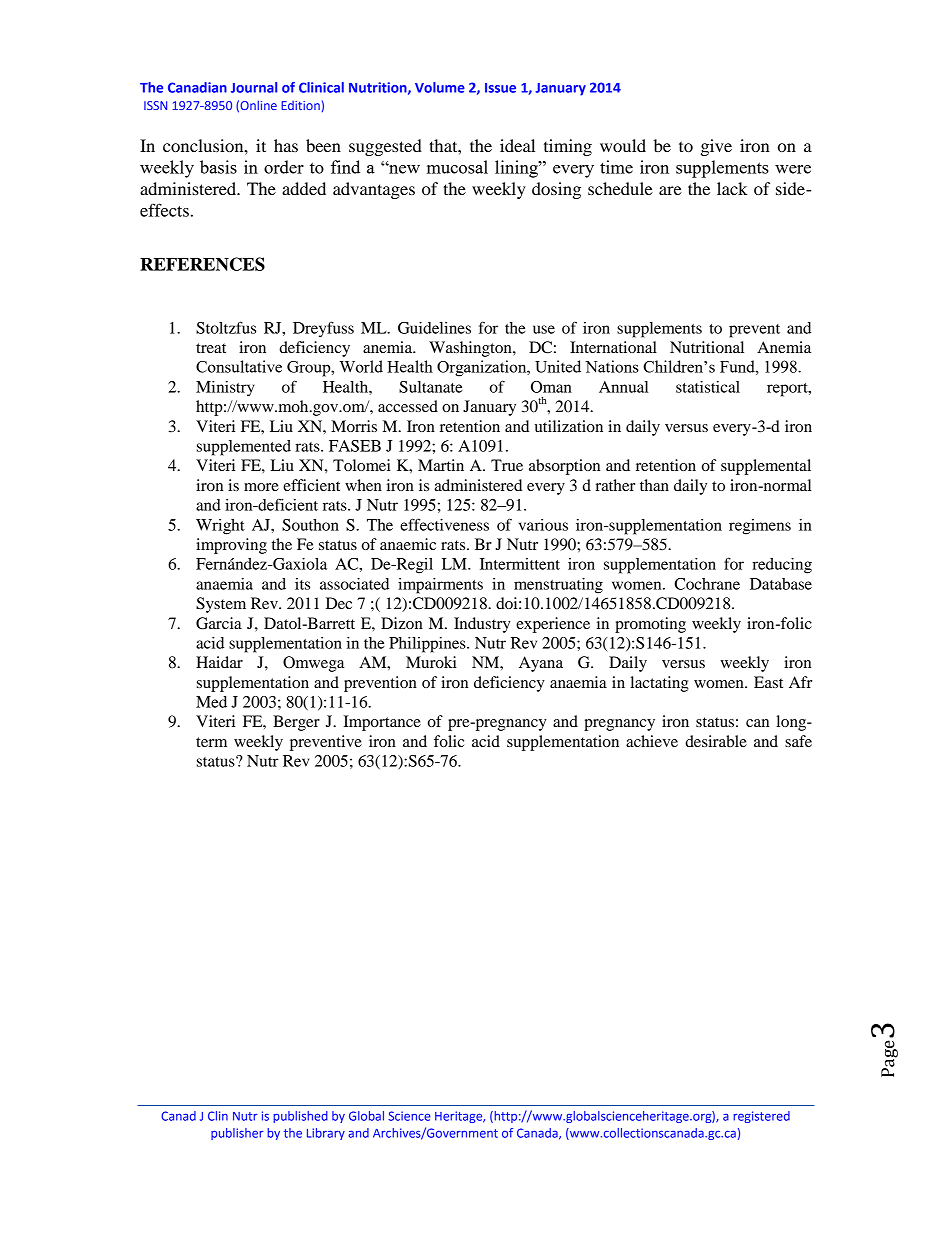 Image resolution: width=952 pixels, height=1233 pixels. I want to click on Journal, so click(254, 87).
